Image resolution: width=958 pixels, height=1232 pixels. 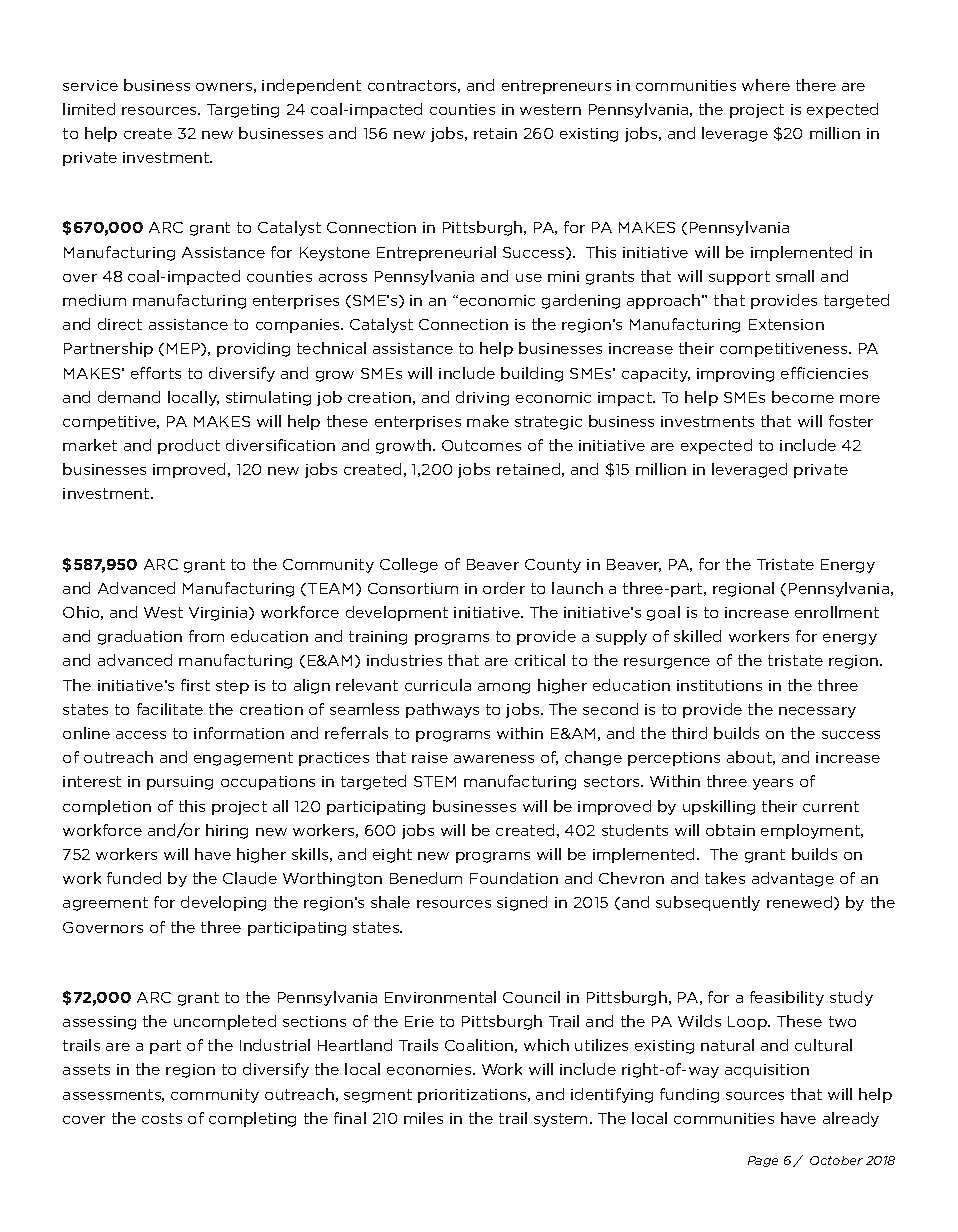 I want to click on owners, so click(x=224, y=87).
